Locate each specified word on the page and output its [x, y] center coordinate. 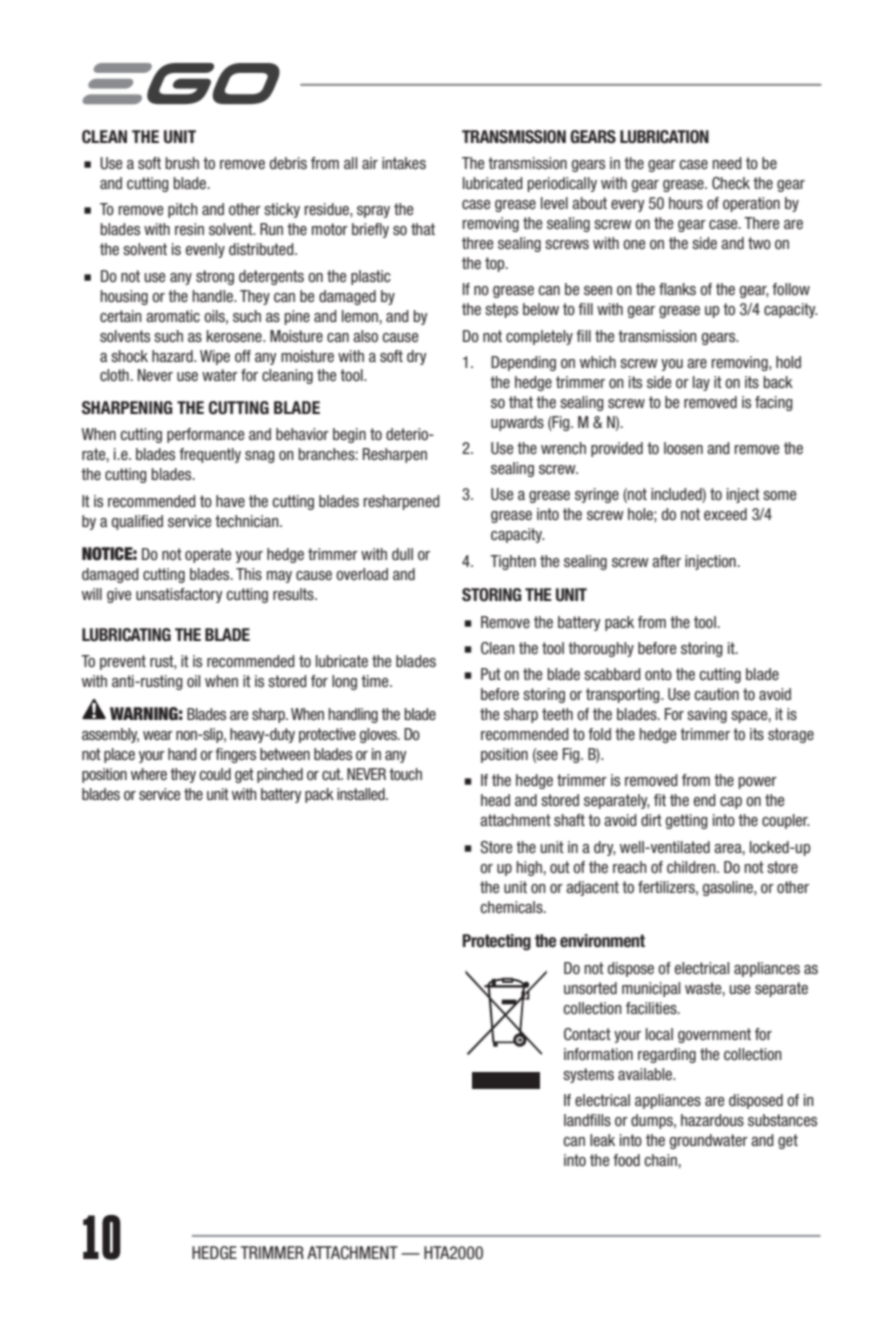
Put [491, 674]
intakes [404, 163]
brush [182, 163]
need [727, 163]
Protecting [496, 942]
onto [658, 674]
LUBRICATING [126, 635]
